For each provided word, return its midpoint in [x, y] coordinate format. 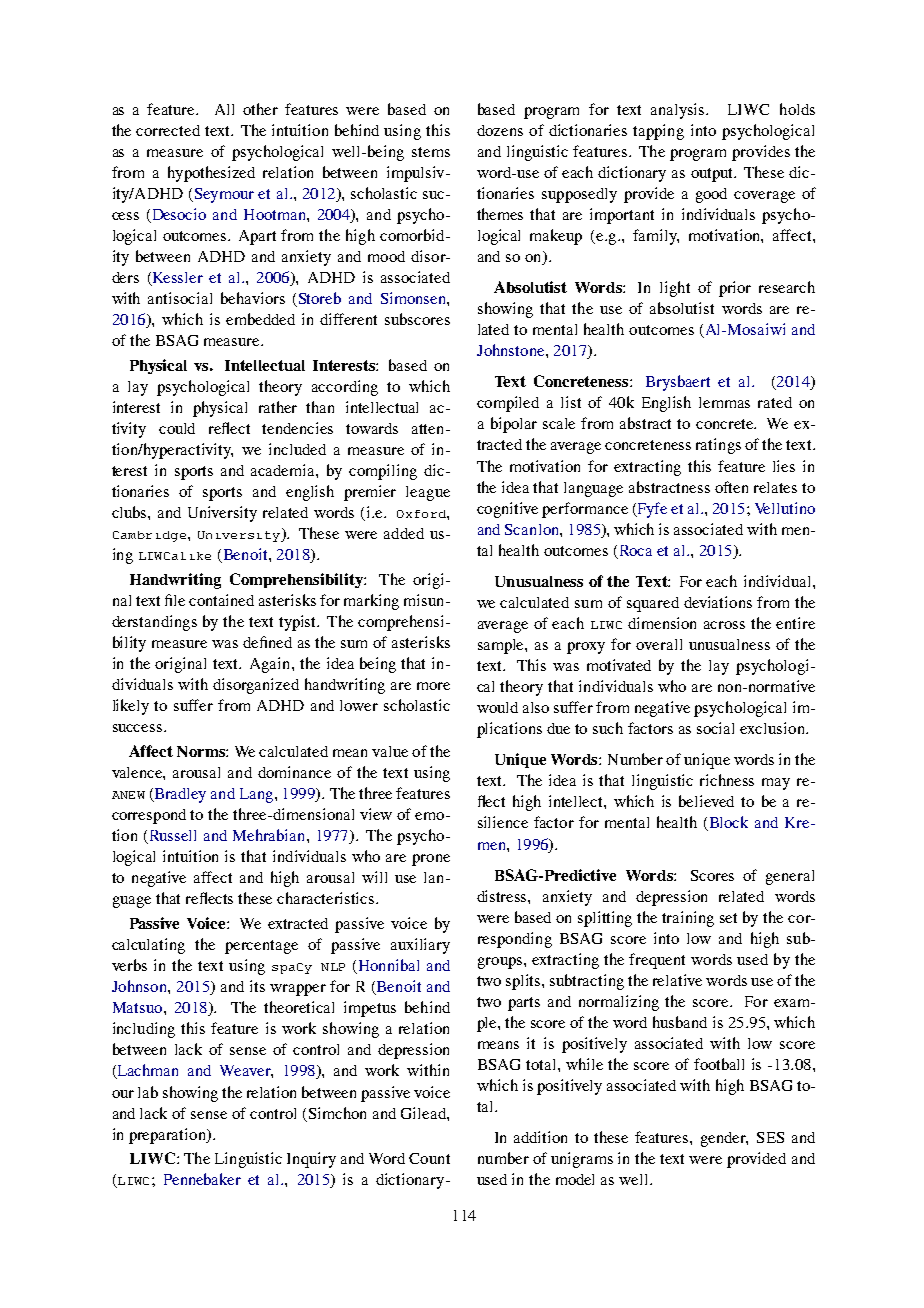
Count [429, 1158]
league [428, 493]
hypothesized [211, 174]
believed [706, 801]
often [731, 487]
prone [431, 860]
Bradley [179, 795]
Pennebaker [202, 1179]
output [713, 175]
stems [431, 152]
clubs [130, 512]
